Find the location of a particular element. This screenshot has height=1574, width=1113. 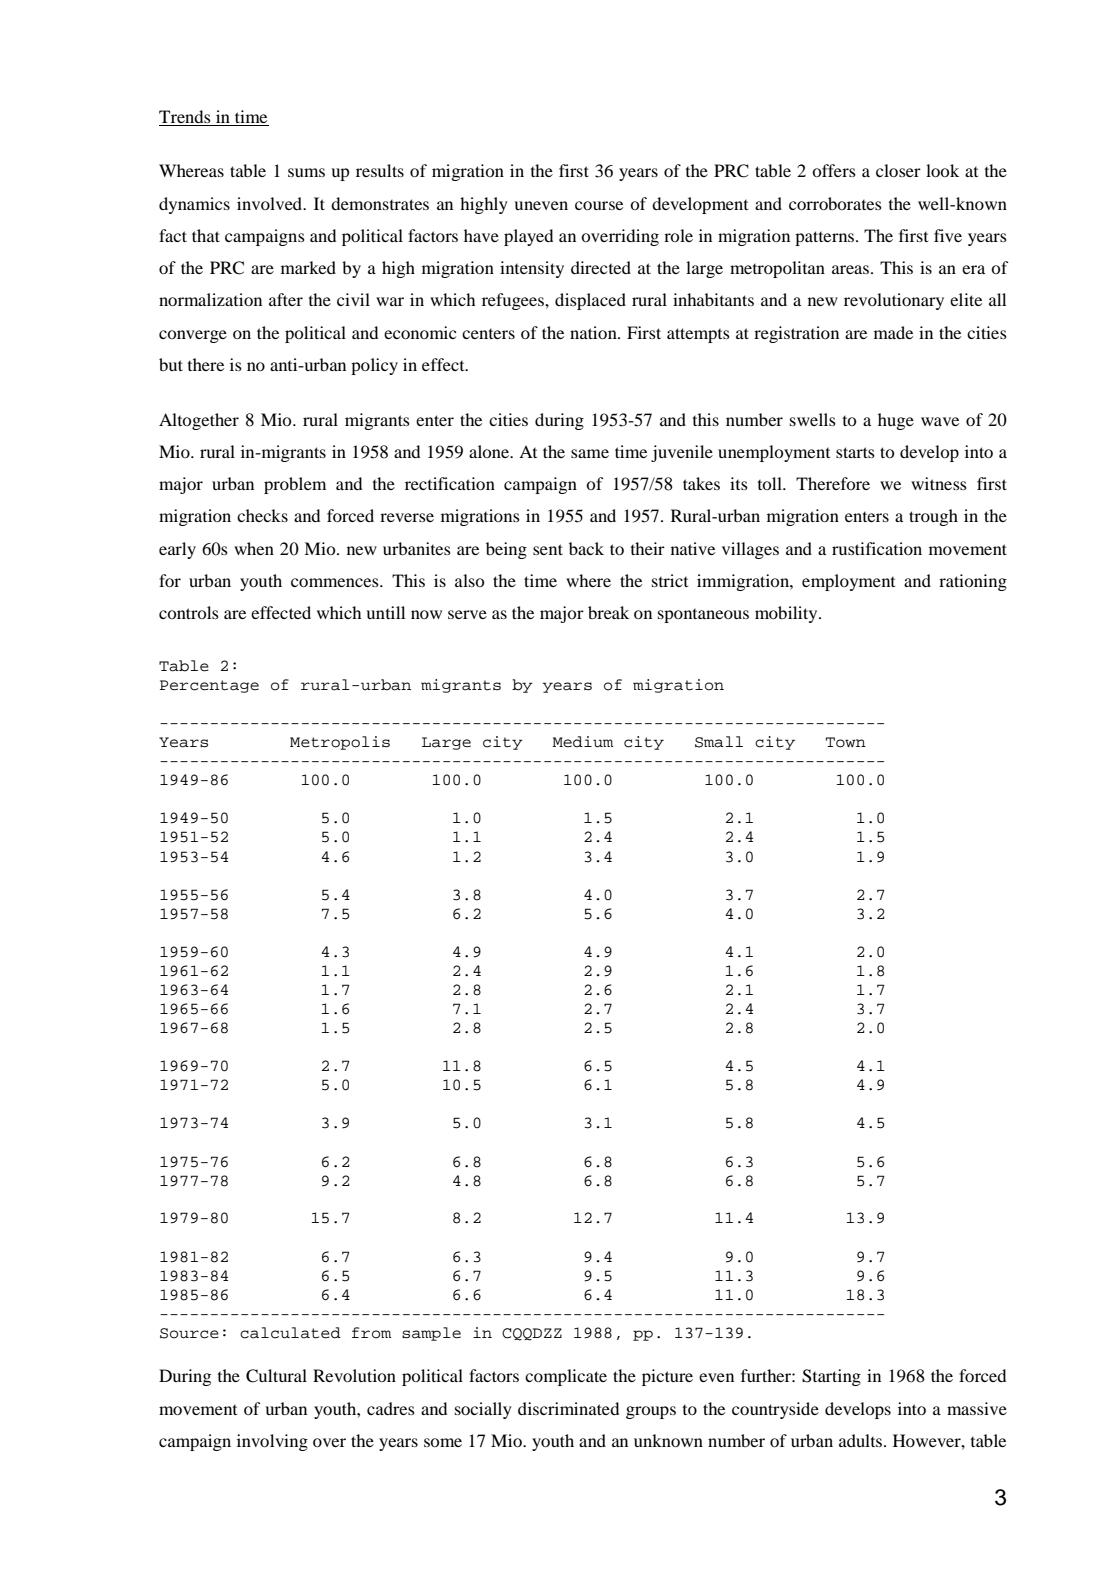

Medium is located at coordinates (583, 742).
